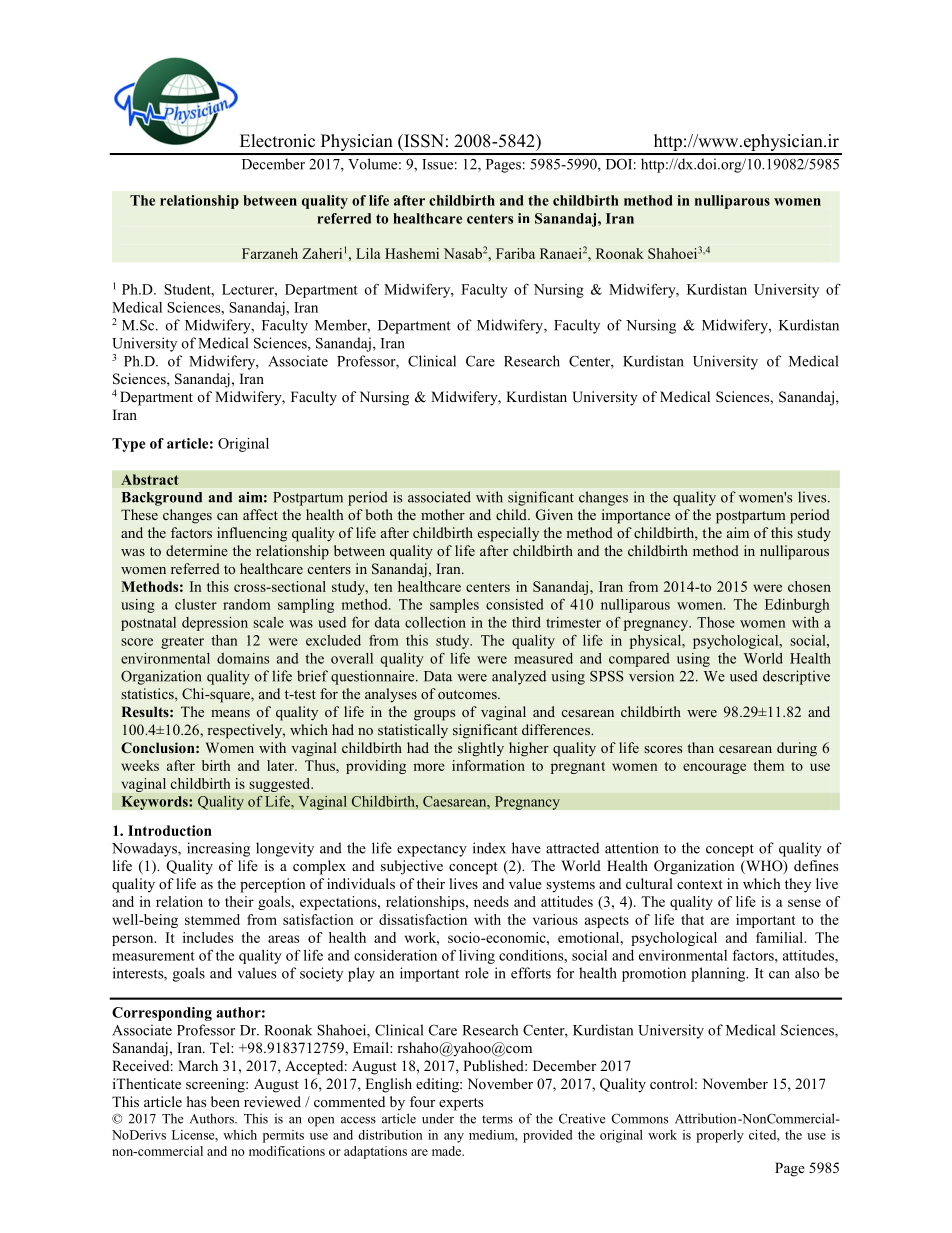 The width and height of the screenshot is (952, 1233). Describe the element at coordinates (368, 253) in the screenshot. I see `Lila` at that location.
